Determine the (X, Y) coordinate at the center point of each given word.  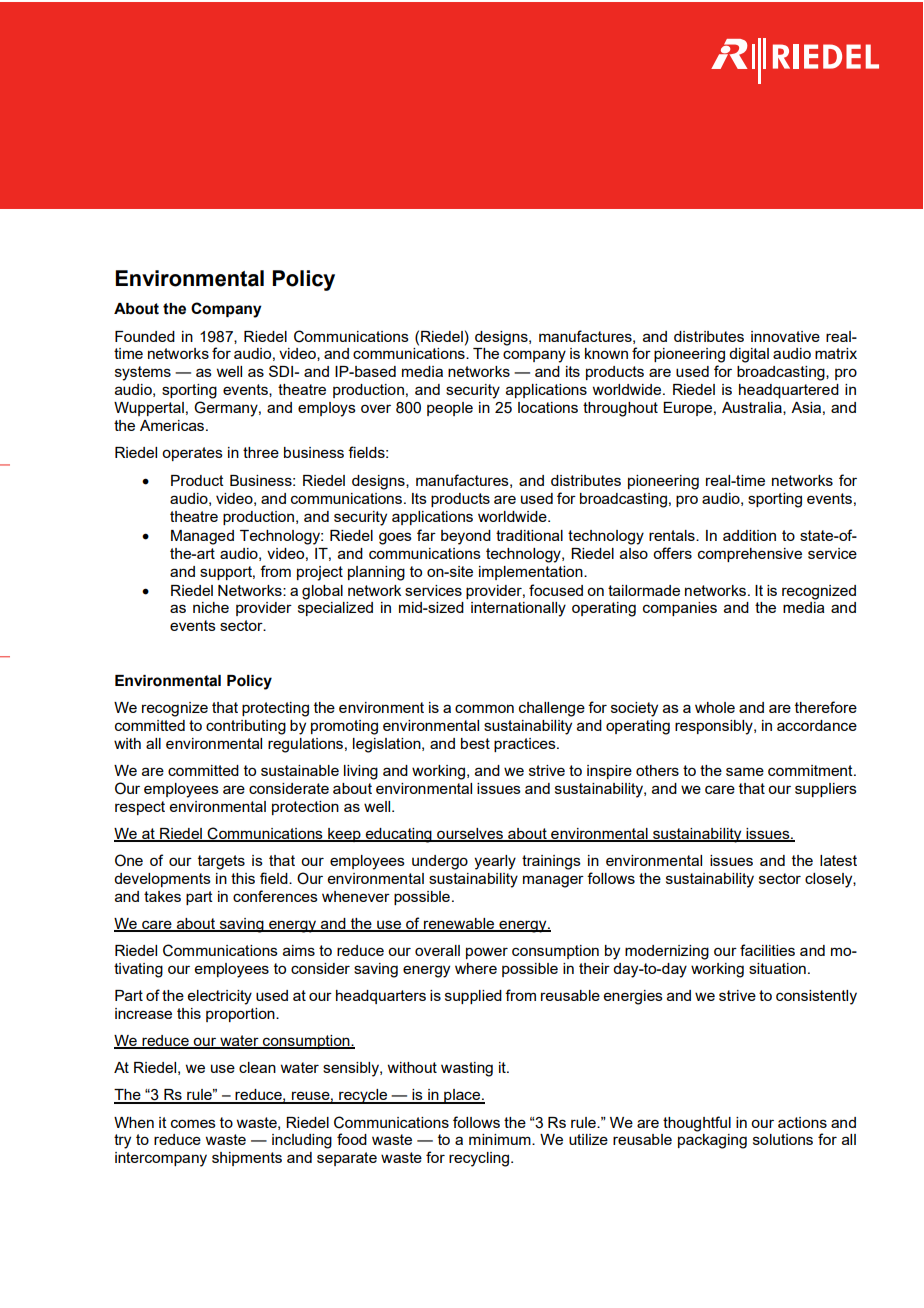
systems (143, 373)
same (745, 771)
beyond (466, 537)
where (476, 968)
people (450, 409)
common (484, 708)
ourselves (470, 834)
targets (221, 862)
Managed (202, 537)
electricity (220, 997)
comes (193, 1123)
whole (715, 707)
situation (777, 968)
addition (749, 535)
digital (749, 355)
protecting (275, 709)
